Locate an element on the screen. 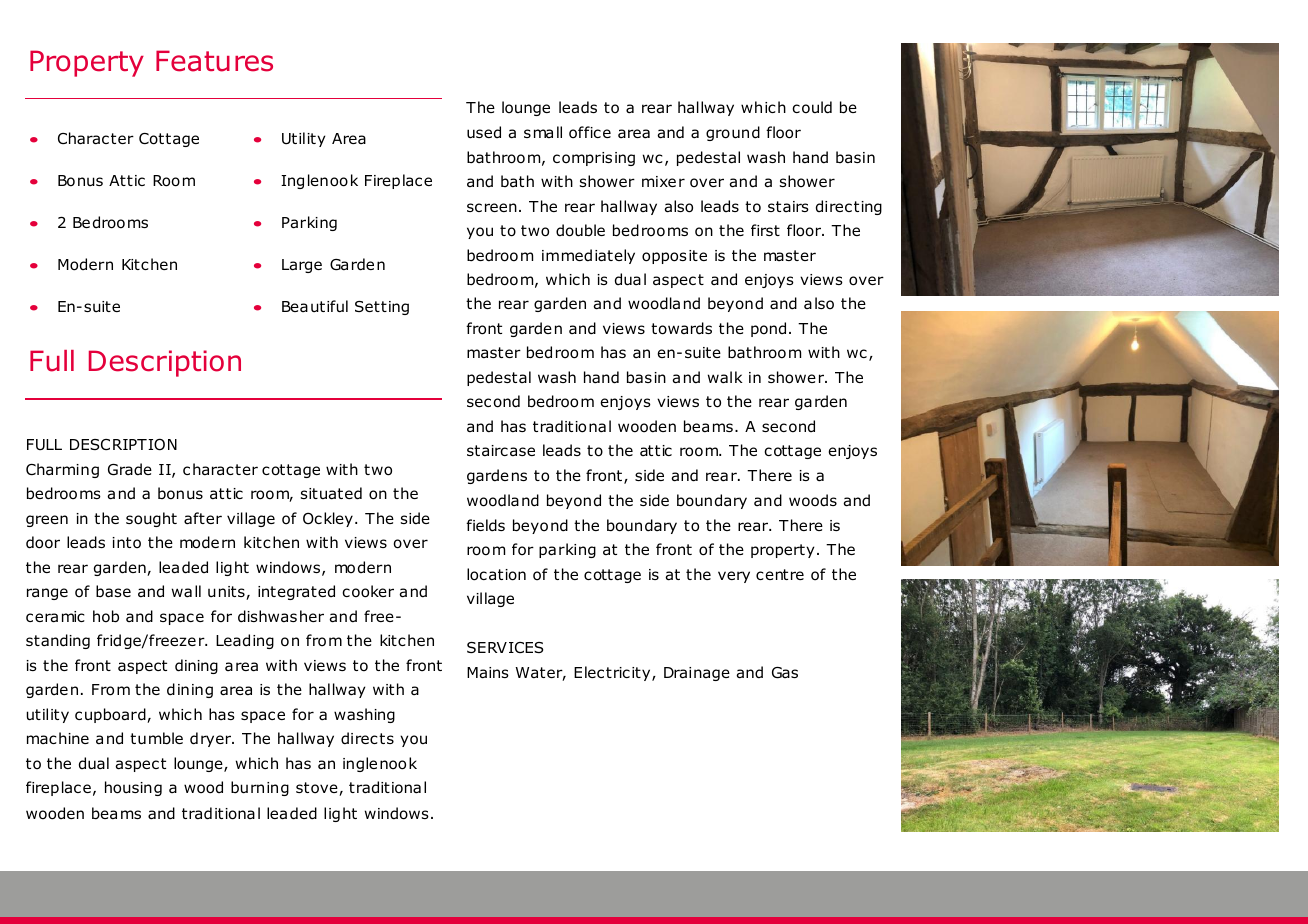 The height and width of the screenshot is (924, 1308). could is located at coordinates (812, 107).
